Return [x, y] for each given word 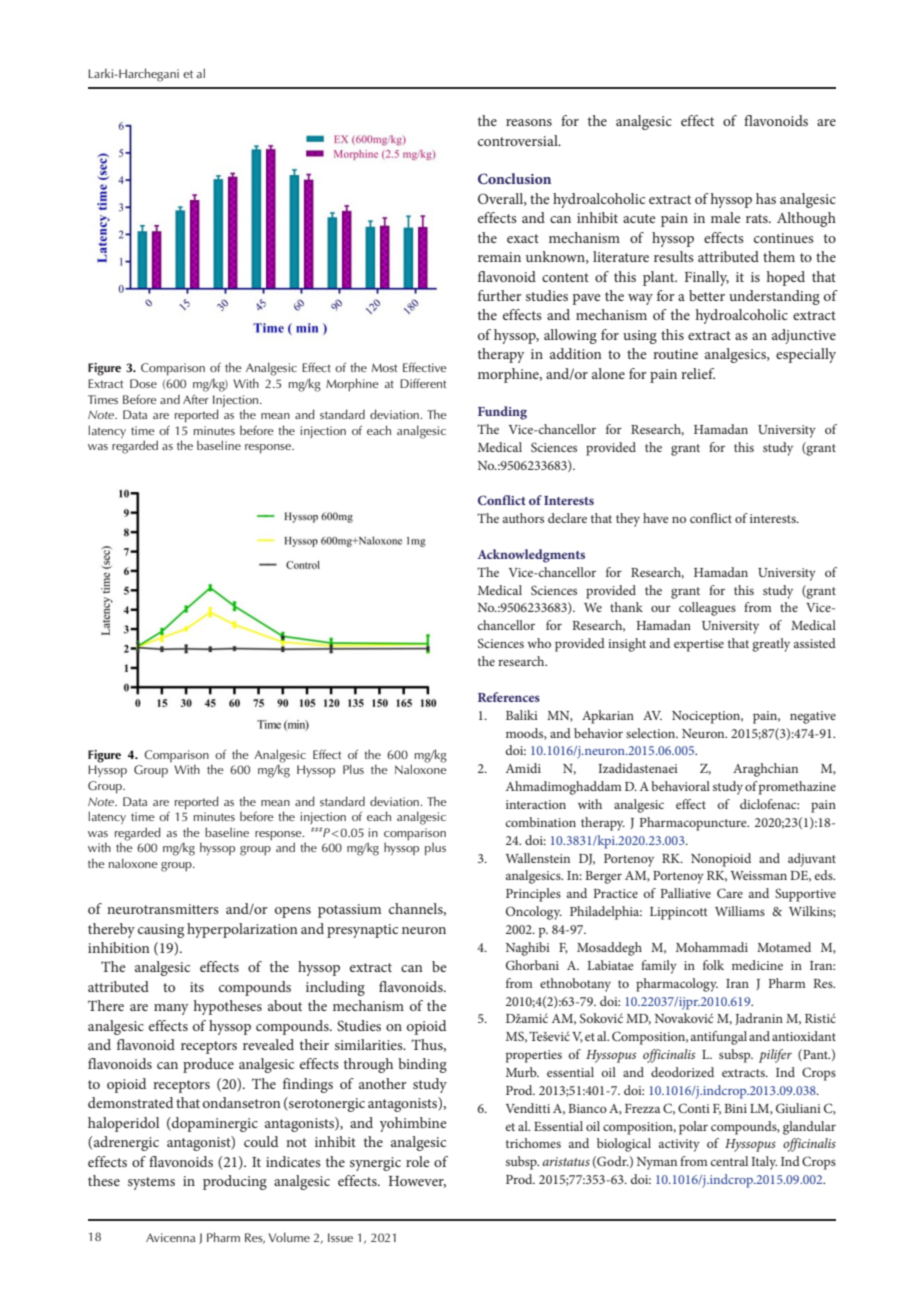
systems [151, 1183]
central [729, 1161]
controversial [519, 140]
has [766, 198]
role [418, 1161]
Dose [143, 383]
